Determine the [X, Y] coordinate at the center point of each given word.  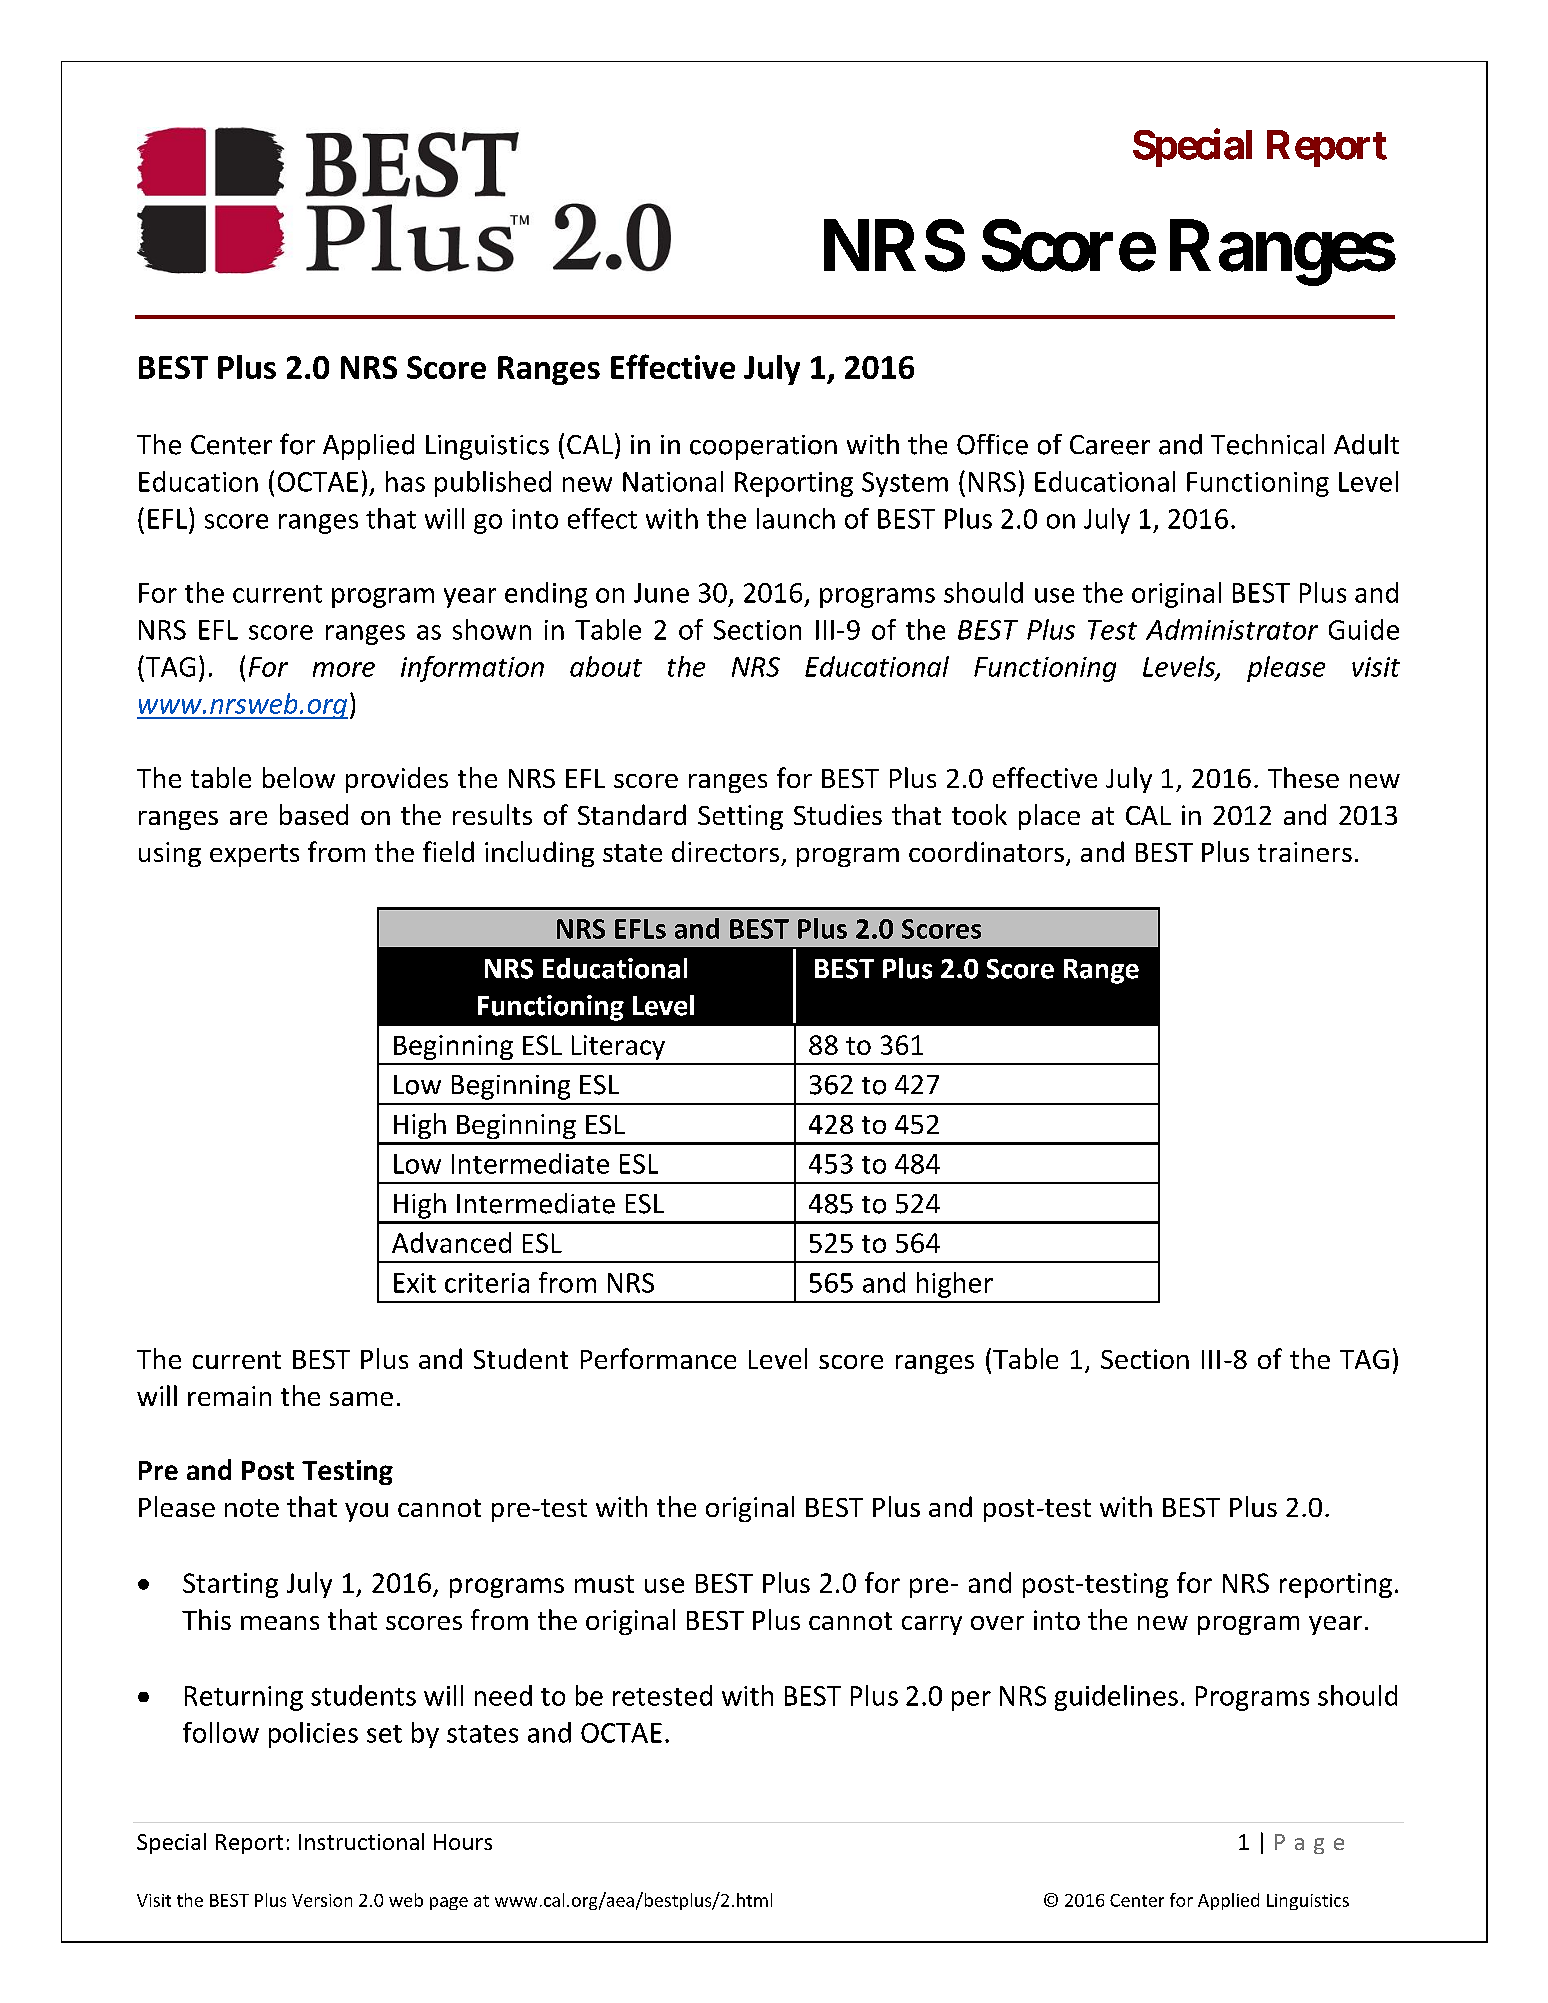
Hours [463, 1842]
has [405, 481]
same [361, 1399]
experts [254, 855]
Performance [658, 1358]
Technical [1267, 444]
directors [725, 851]
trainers [1305, 852]
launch [796, 518]
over [997, 1623]
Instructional [361, 1841]
